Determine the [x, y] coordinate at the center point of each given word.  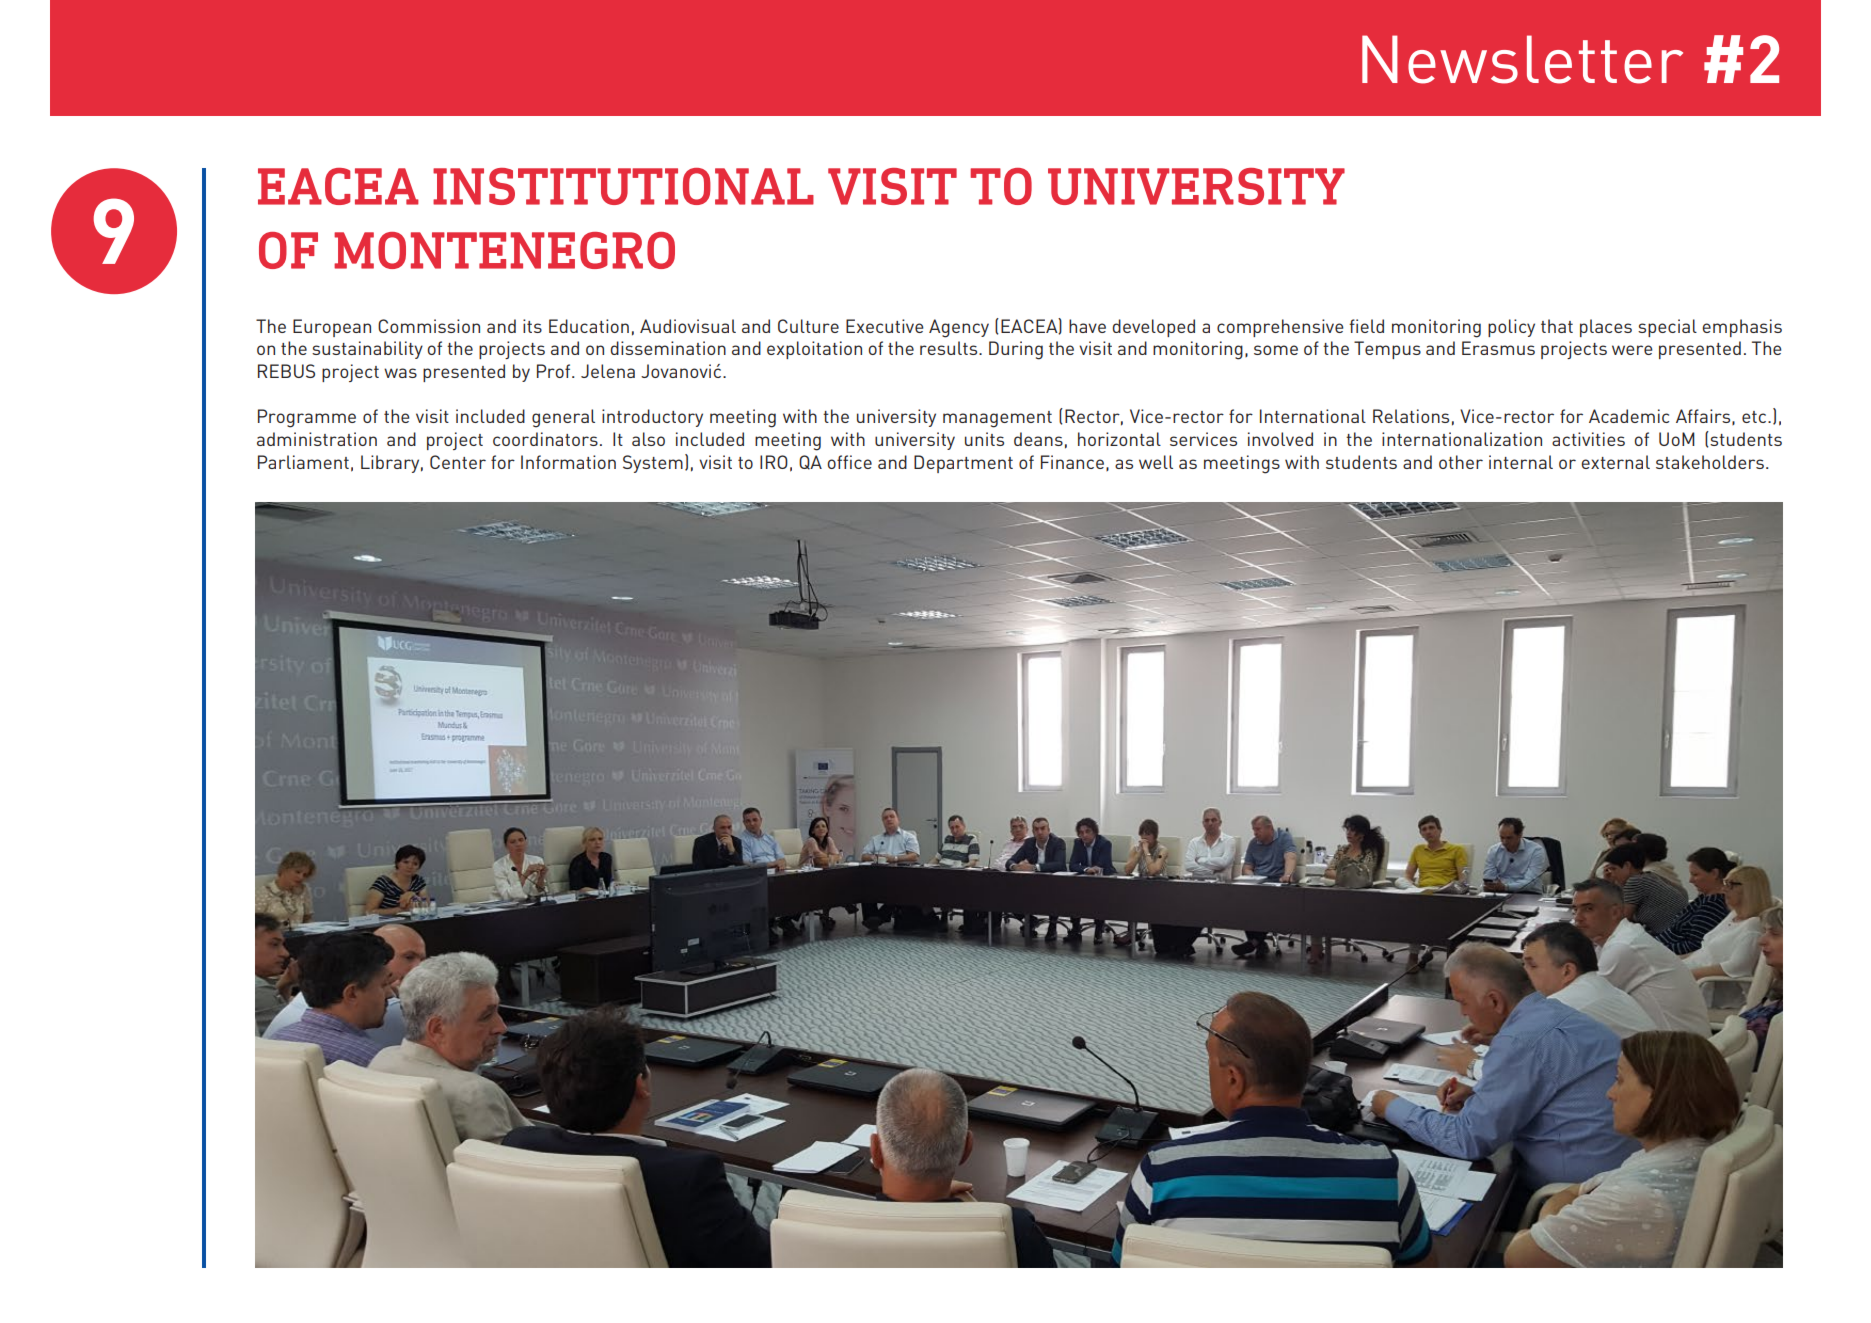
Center [458, 462]
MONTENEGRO [504, 250]
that [1557, 326]
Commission [429, 326]
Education [589, 326]
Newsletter [1522, 59]
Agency [959, 328]
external [1615, 462]
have [1087, 326]
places [1606, 328]
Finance [1072, 462]
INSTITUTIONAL [623, 186]
